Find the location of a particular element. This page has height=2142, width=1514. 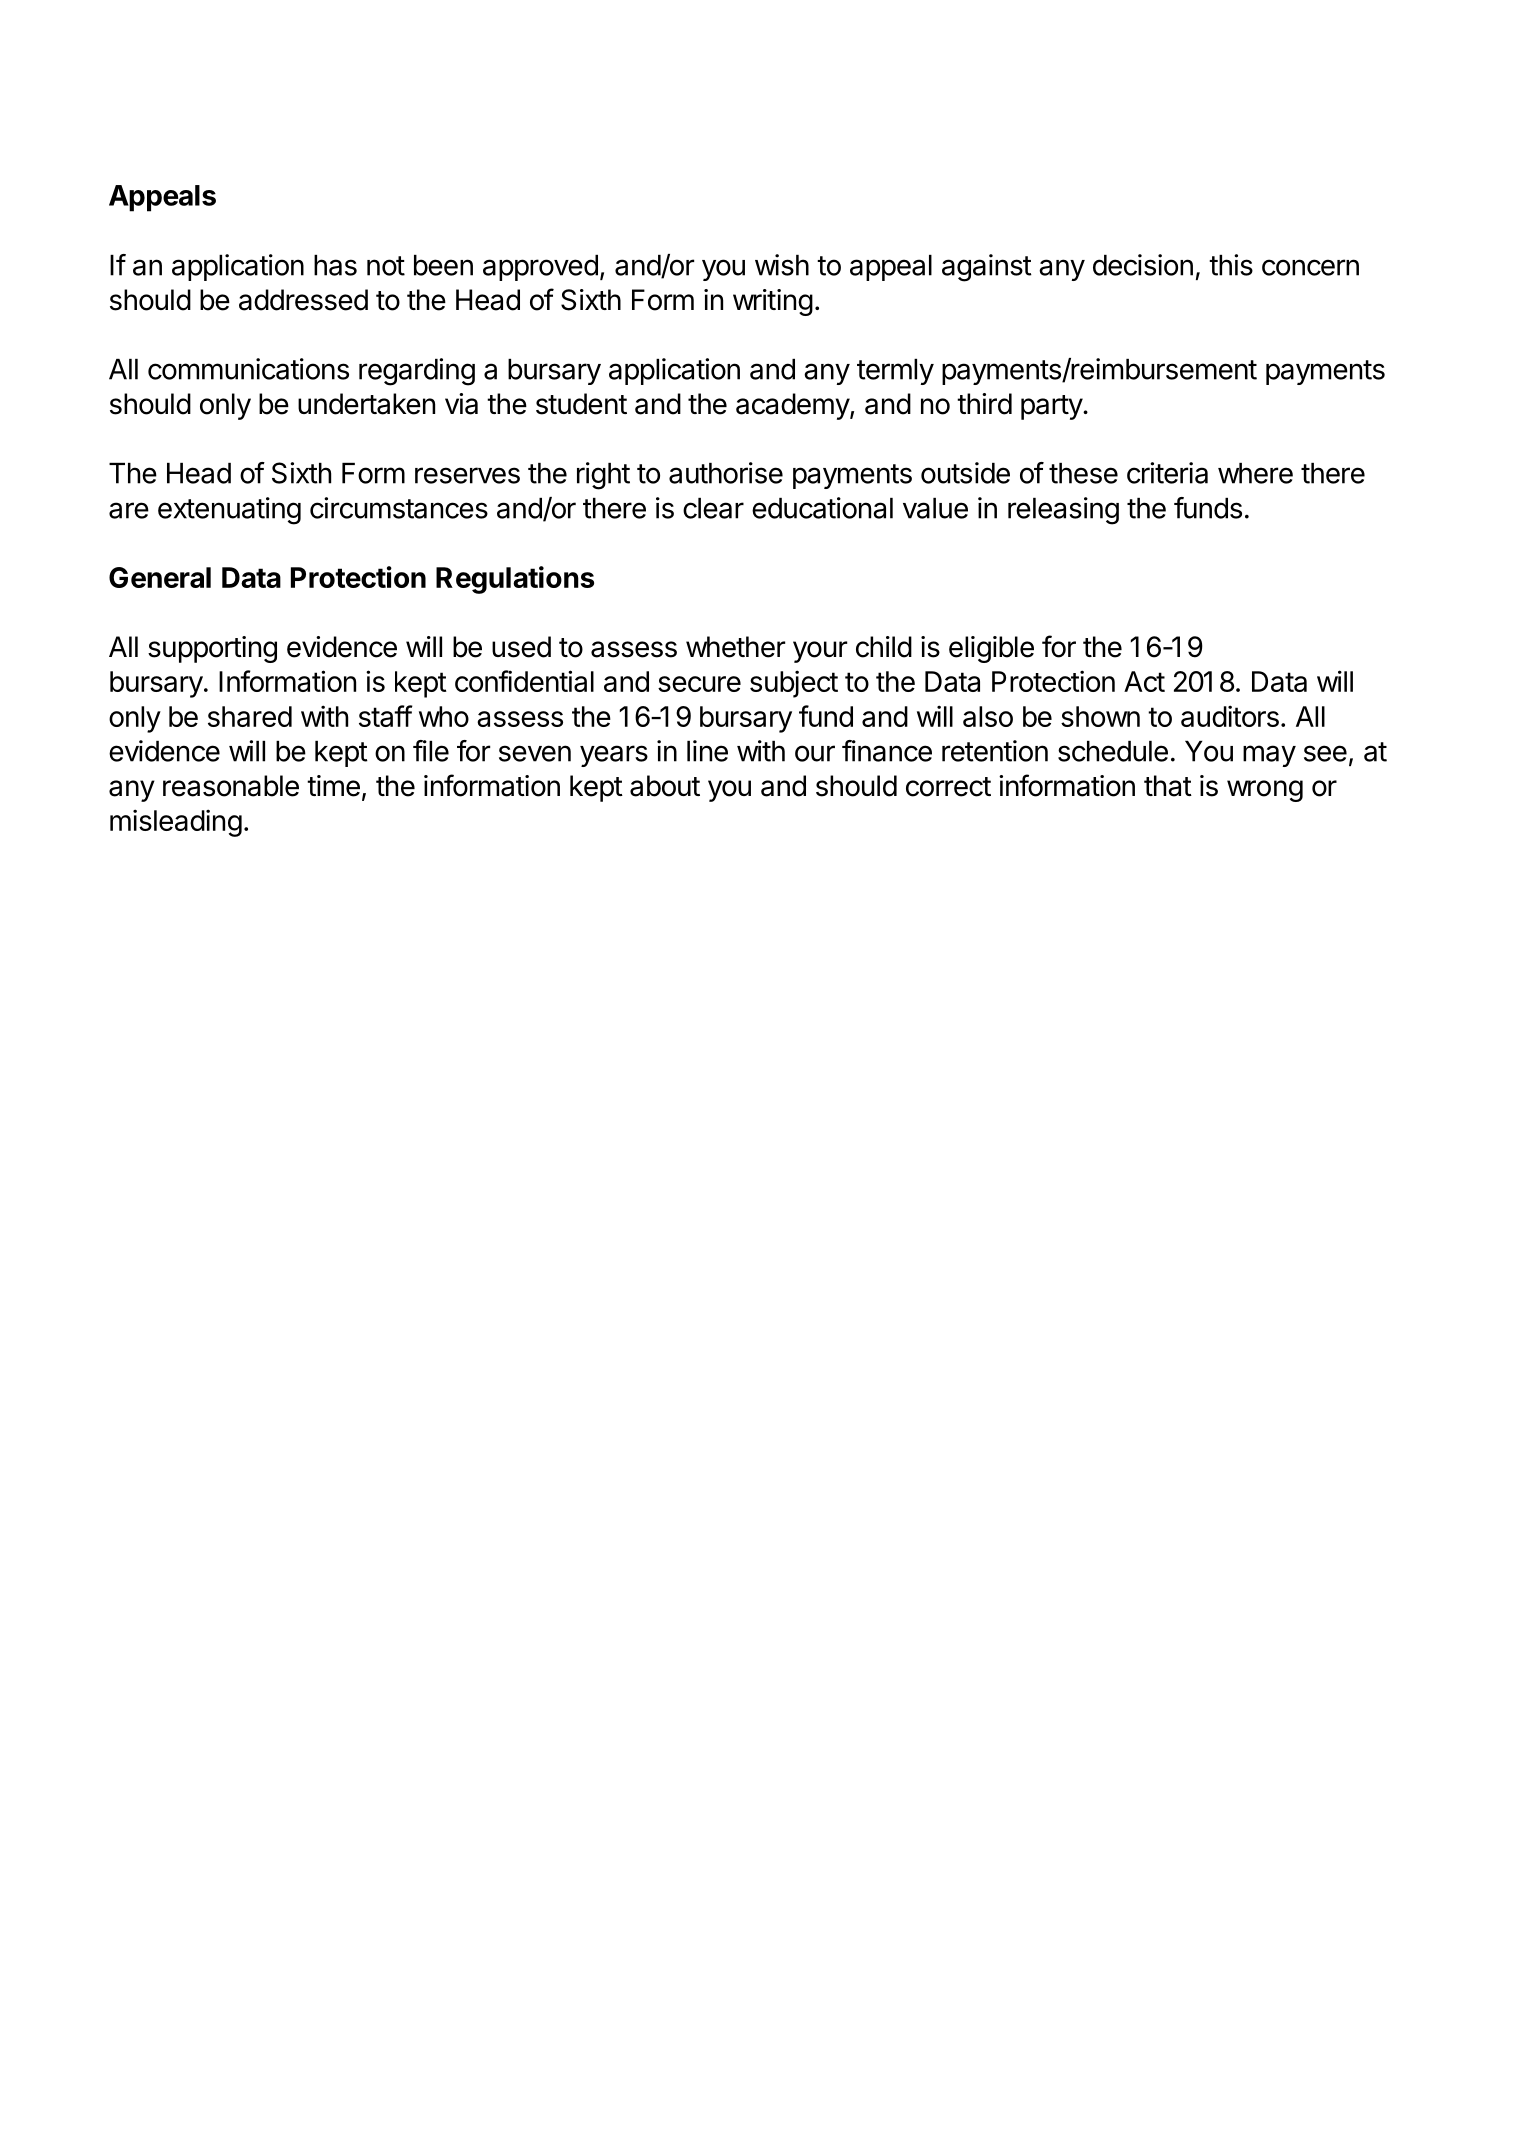

criteria is located at coordinates (1167, 473).
